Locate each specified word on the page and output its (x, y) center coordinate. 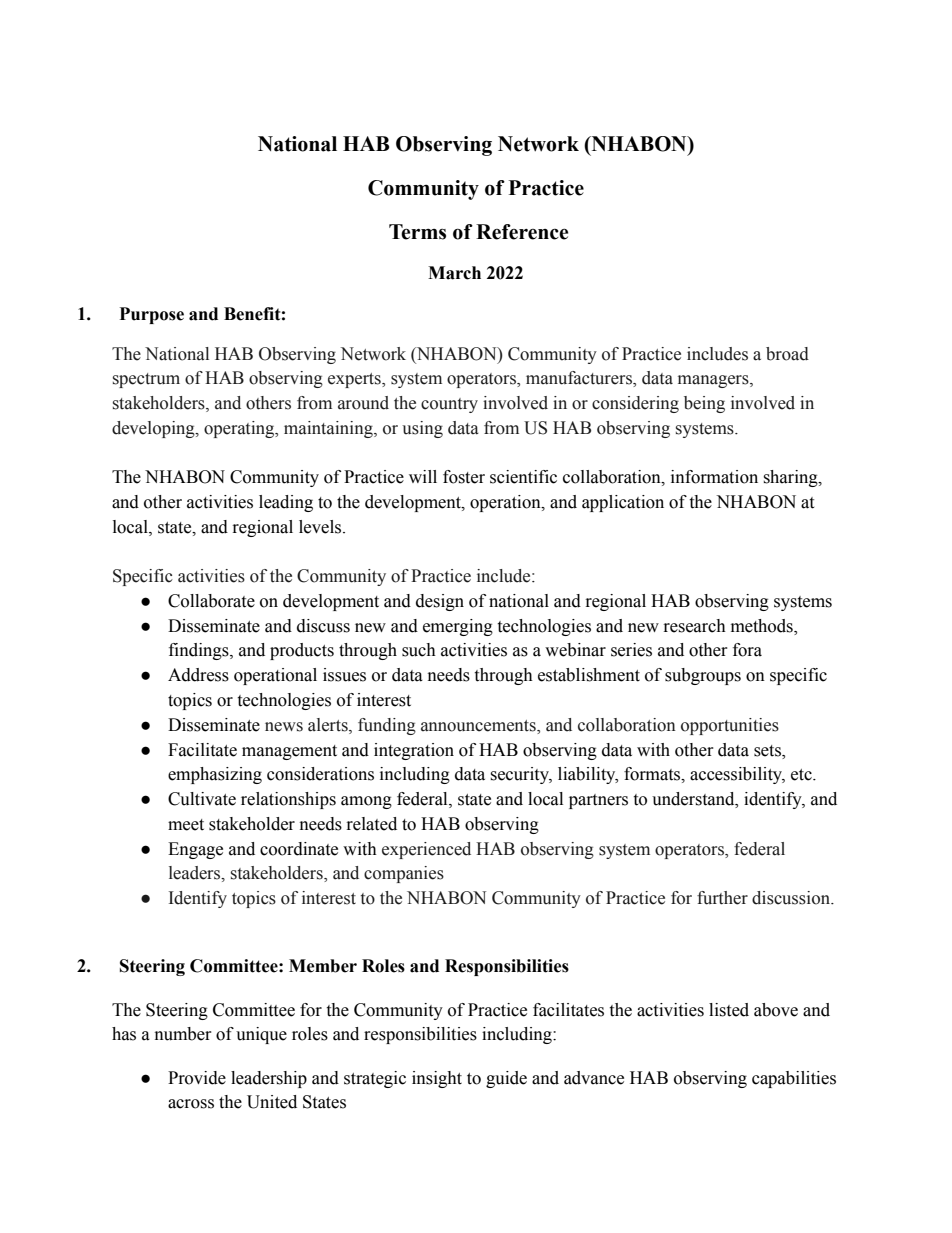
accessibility (737, 775)
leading (286, 503)
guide (506, 1079)
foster (464, 477)
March (454, 273)
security (521, 775)
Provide (197, 1078)
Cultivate (202, 799)
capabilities (794, 1079)
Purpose (152, 315)
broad (787, 354)
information (714, 477)
